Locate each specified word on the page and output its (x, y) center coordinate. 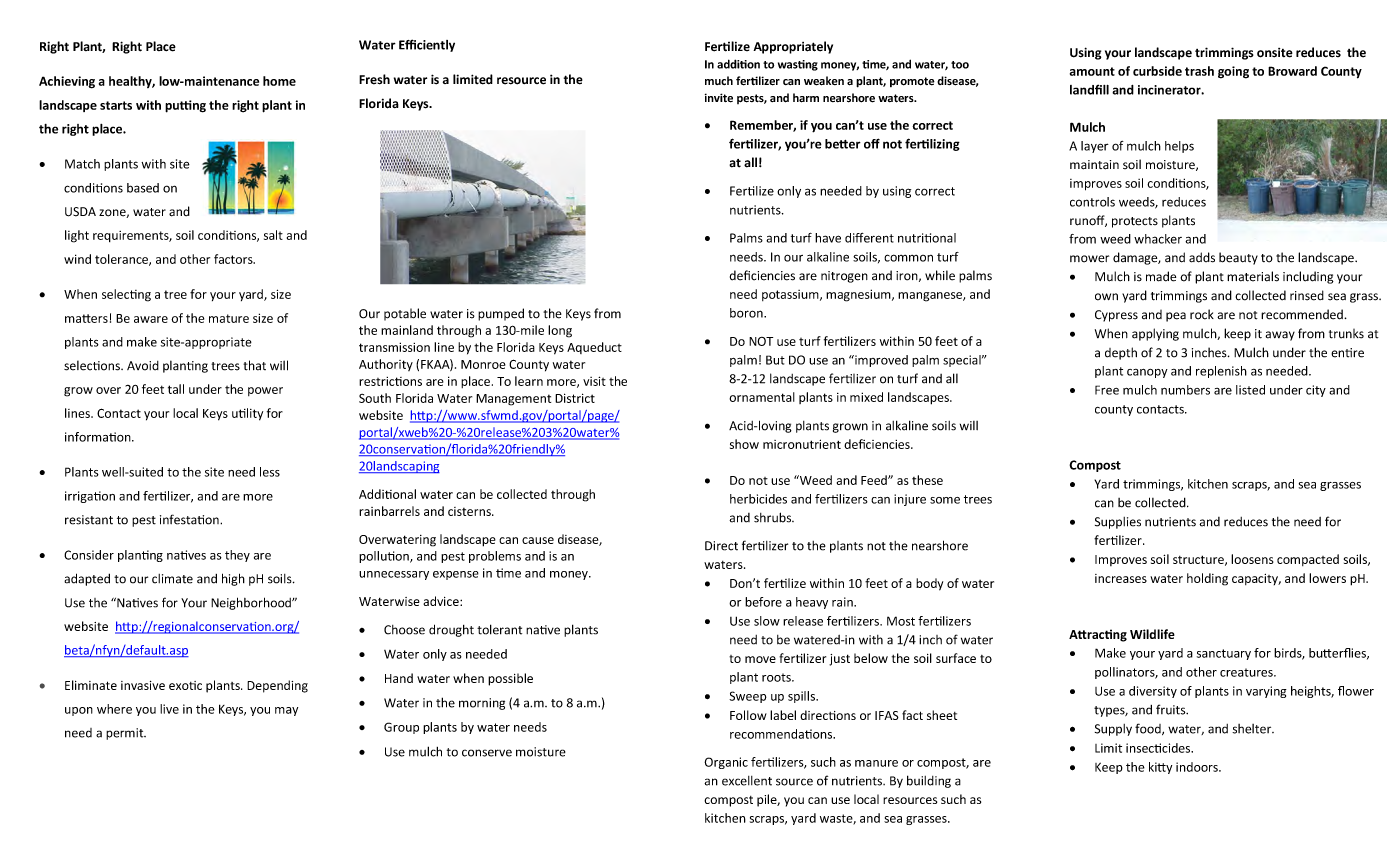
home (279, 81)
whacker (1158, 239)
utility (247, 414)
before (763, 602)
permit (126, 734)
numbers (1185, 390)
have (828, 238)
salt (273, 235)
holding (1207, 579)
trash (1199, 71)
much (719, 80)
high (233, 579)
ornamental (762, 397)
